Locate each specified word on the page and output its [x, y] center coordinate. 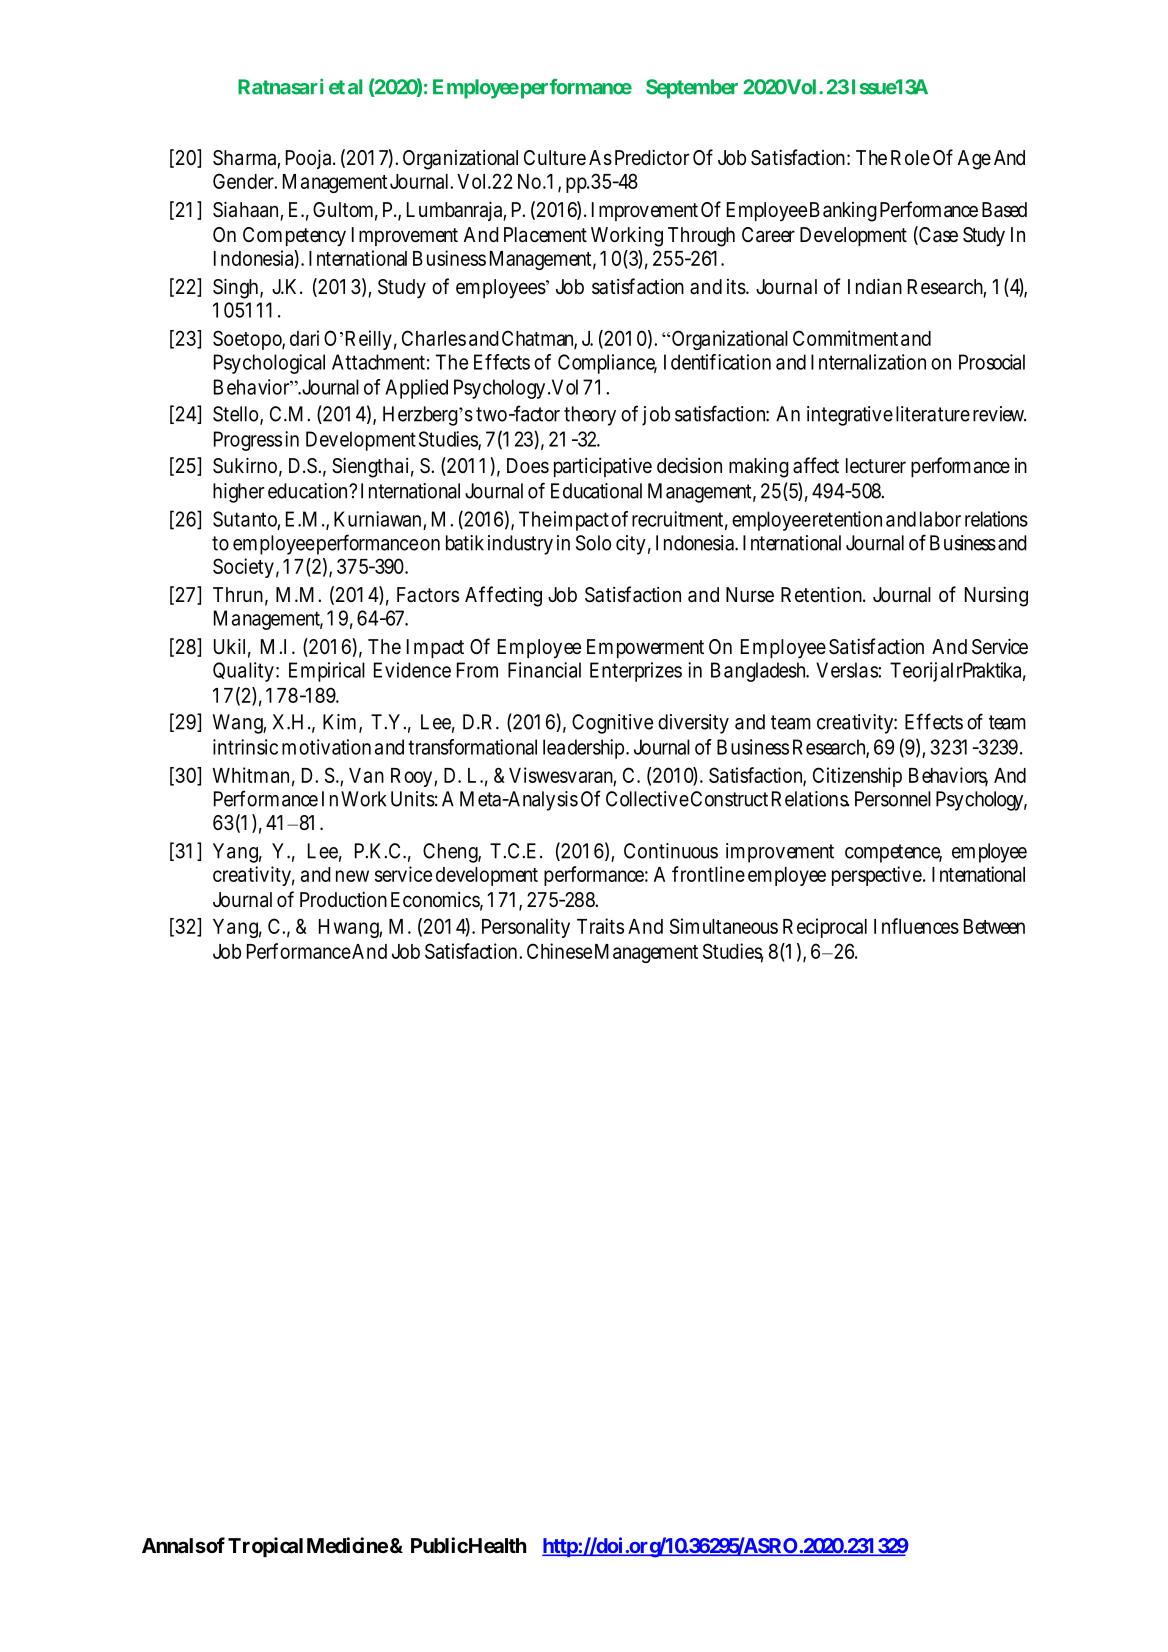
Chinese [559, 951]
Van [366, 775]
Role [910, 157]
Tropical [265, 1547]
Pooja [308, 159]
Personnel [893, 799]
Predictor [652, 157]
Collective [647, 799]
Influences [916, 926]
